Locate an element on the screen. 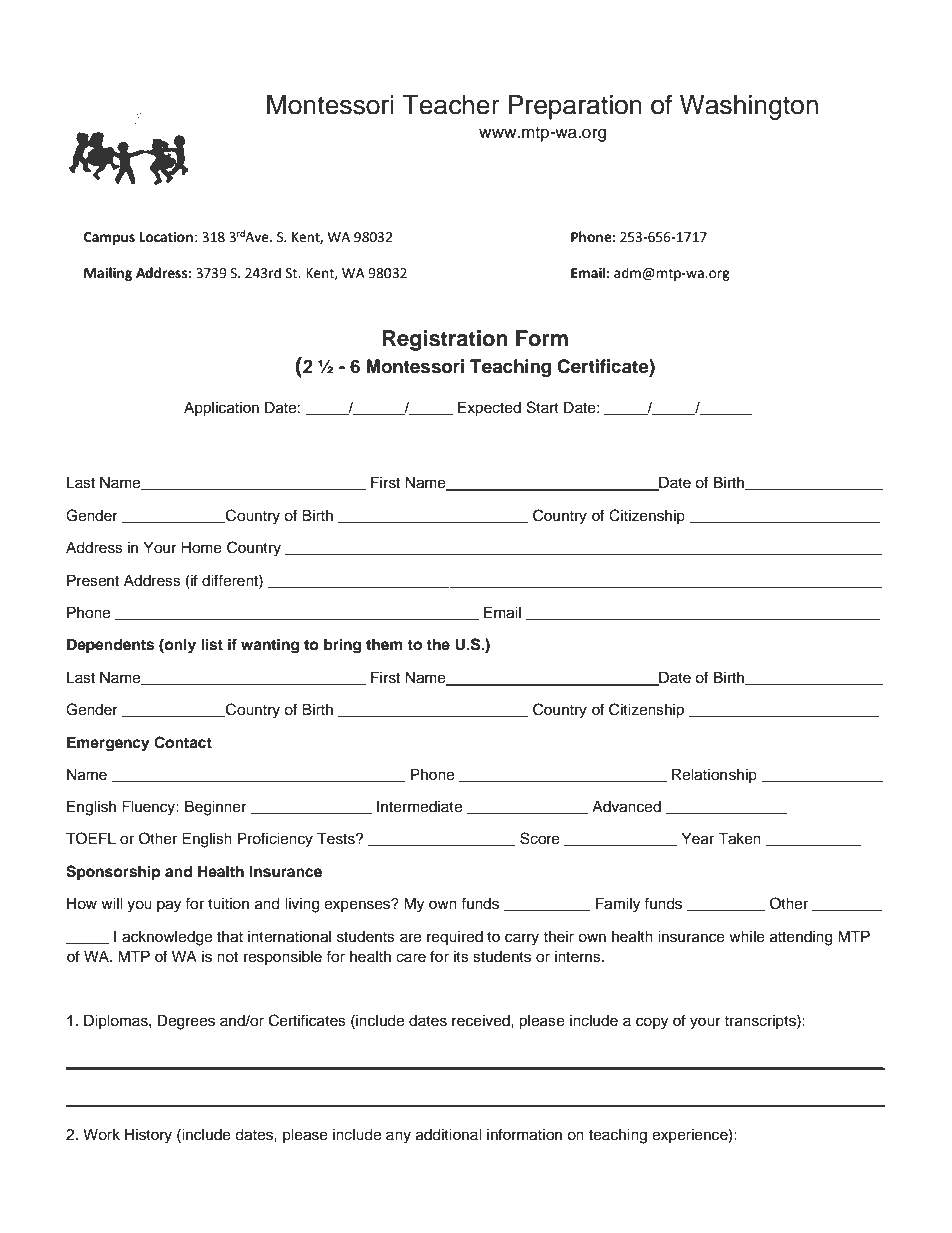 Image resolution: width=952 pixels, height=1233 pixels. Start is located at coordinates (543, 407).
